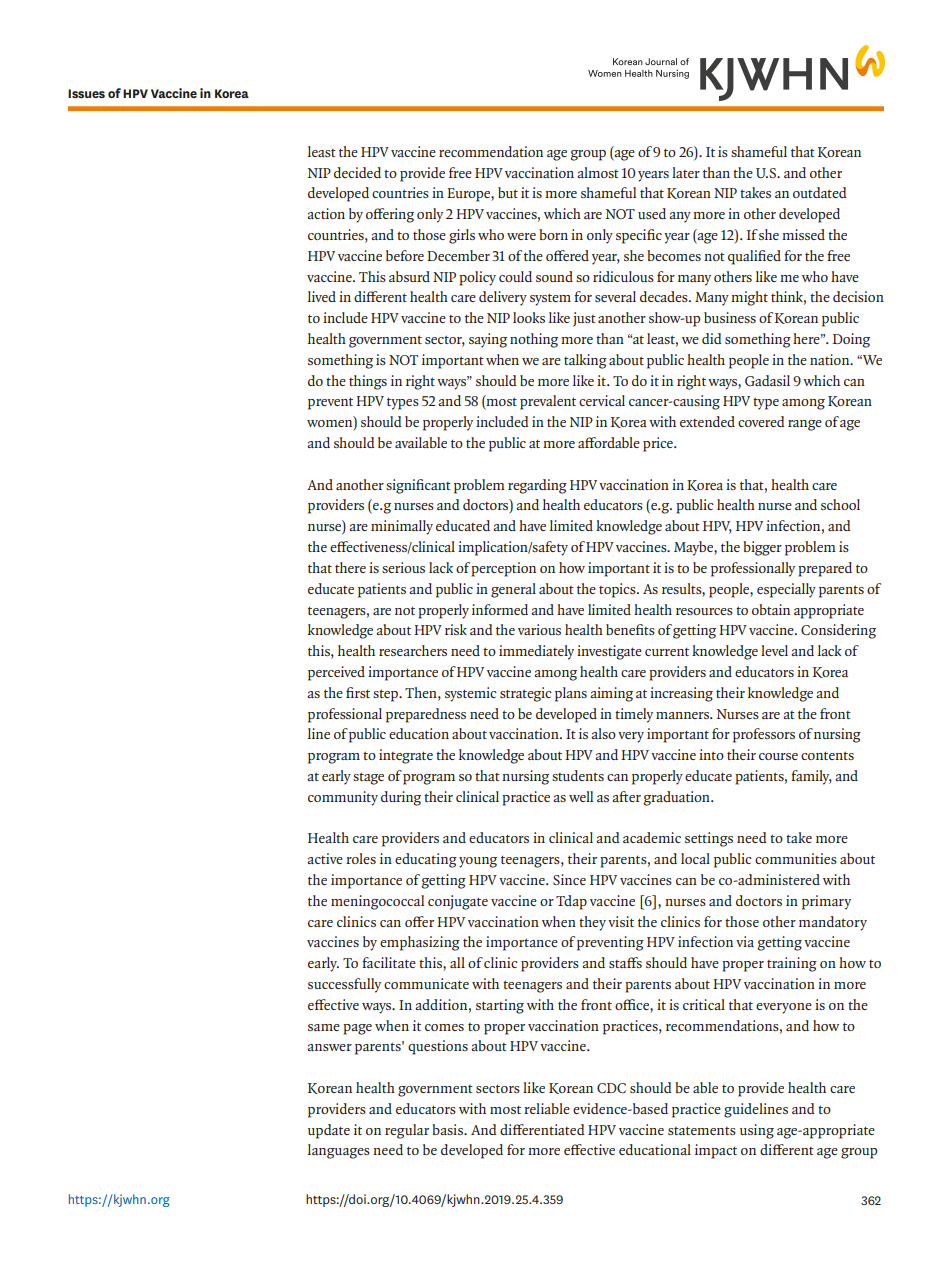  What do you see at coordinates (508, 192) in the document?
I see `but` at bounding box center [508, 192].
